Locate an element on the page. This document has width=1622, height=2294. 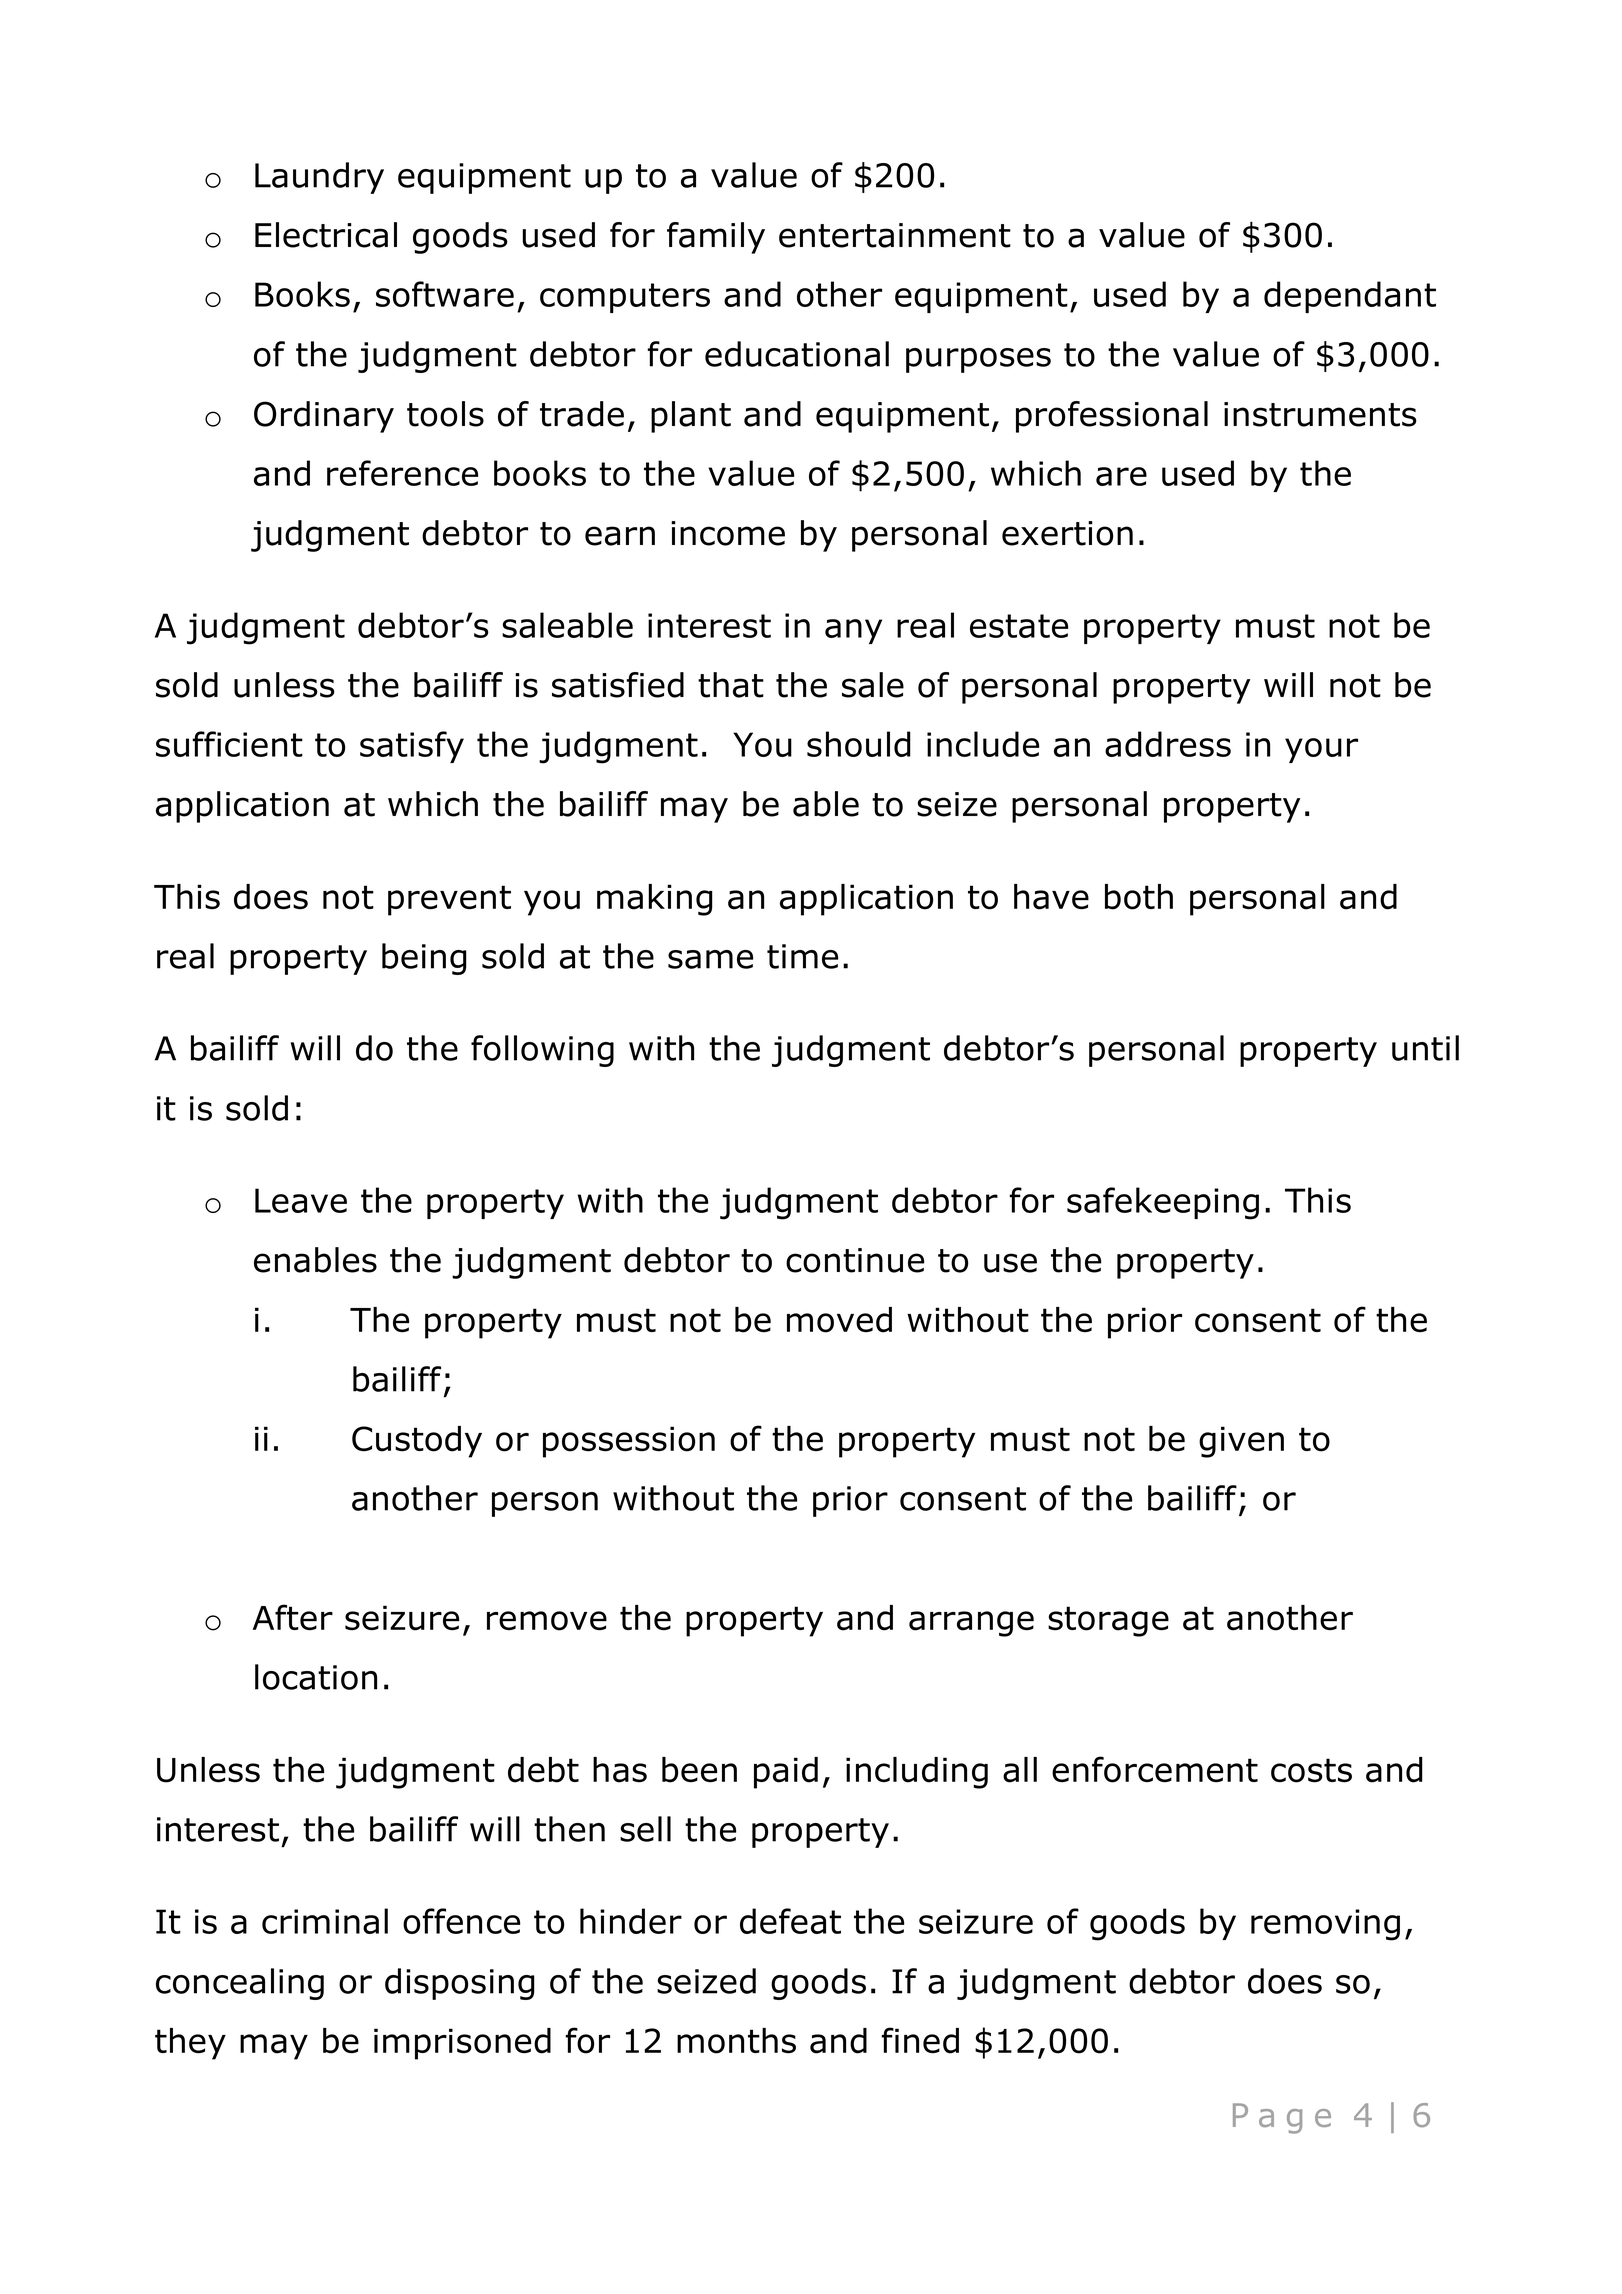
defeat is located at coordinates (790, 1921).
